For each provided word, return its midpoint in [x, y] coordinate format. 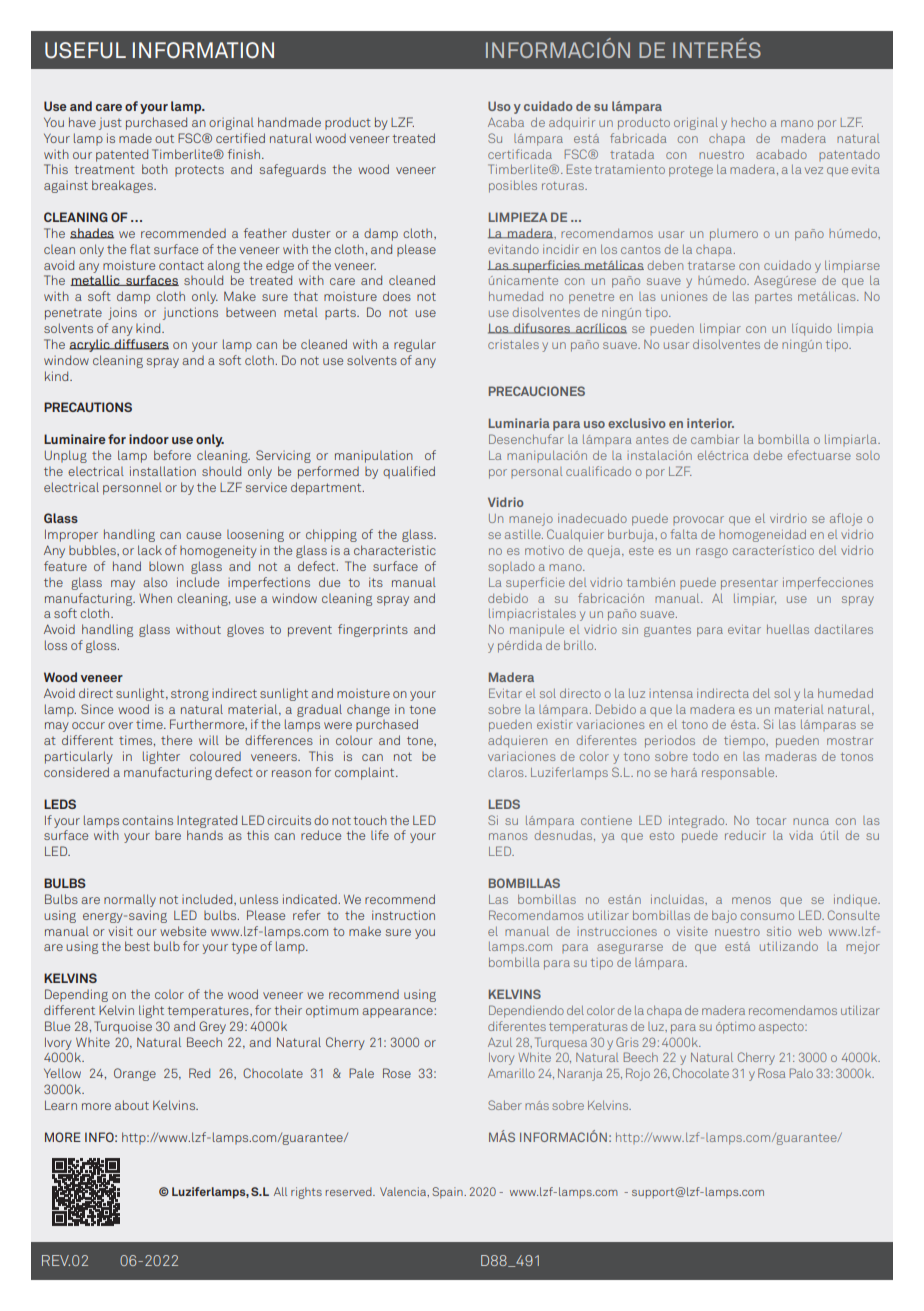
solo [868, 455]
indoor [149, 439]
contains [147, 820]
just [110, 124]
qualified [409, 472]
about [132, 1105]
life [380, 835]
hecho [748, 122]
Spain [449, 1192]
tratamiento [630, 170]
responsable [739, 773]
